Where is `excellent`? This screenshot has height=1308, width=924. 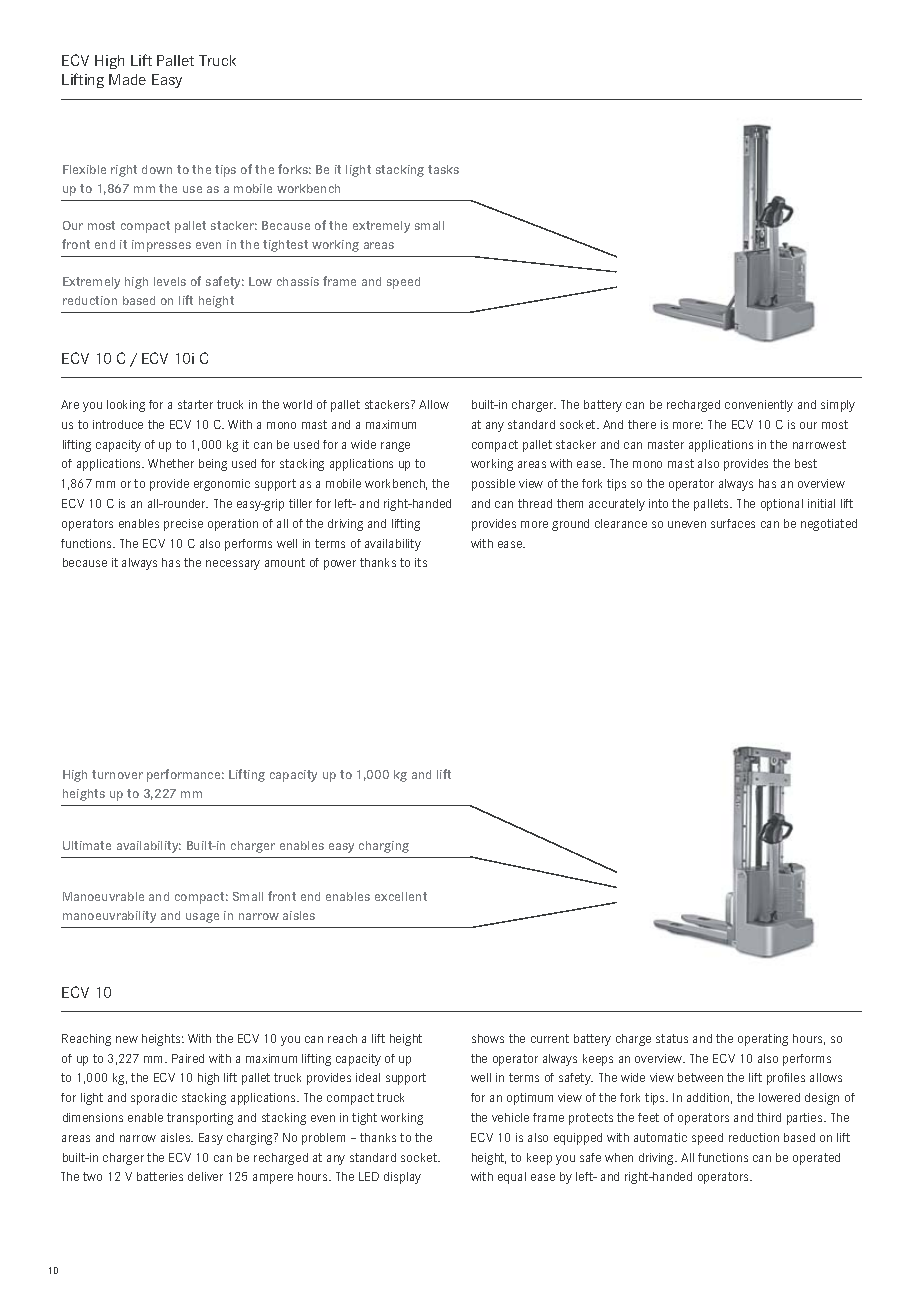
excellent is located at coordinates (401, 896).
